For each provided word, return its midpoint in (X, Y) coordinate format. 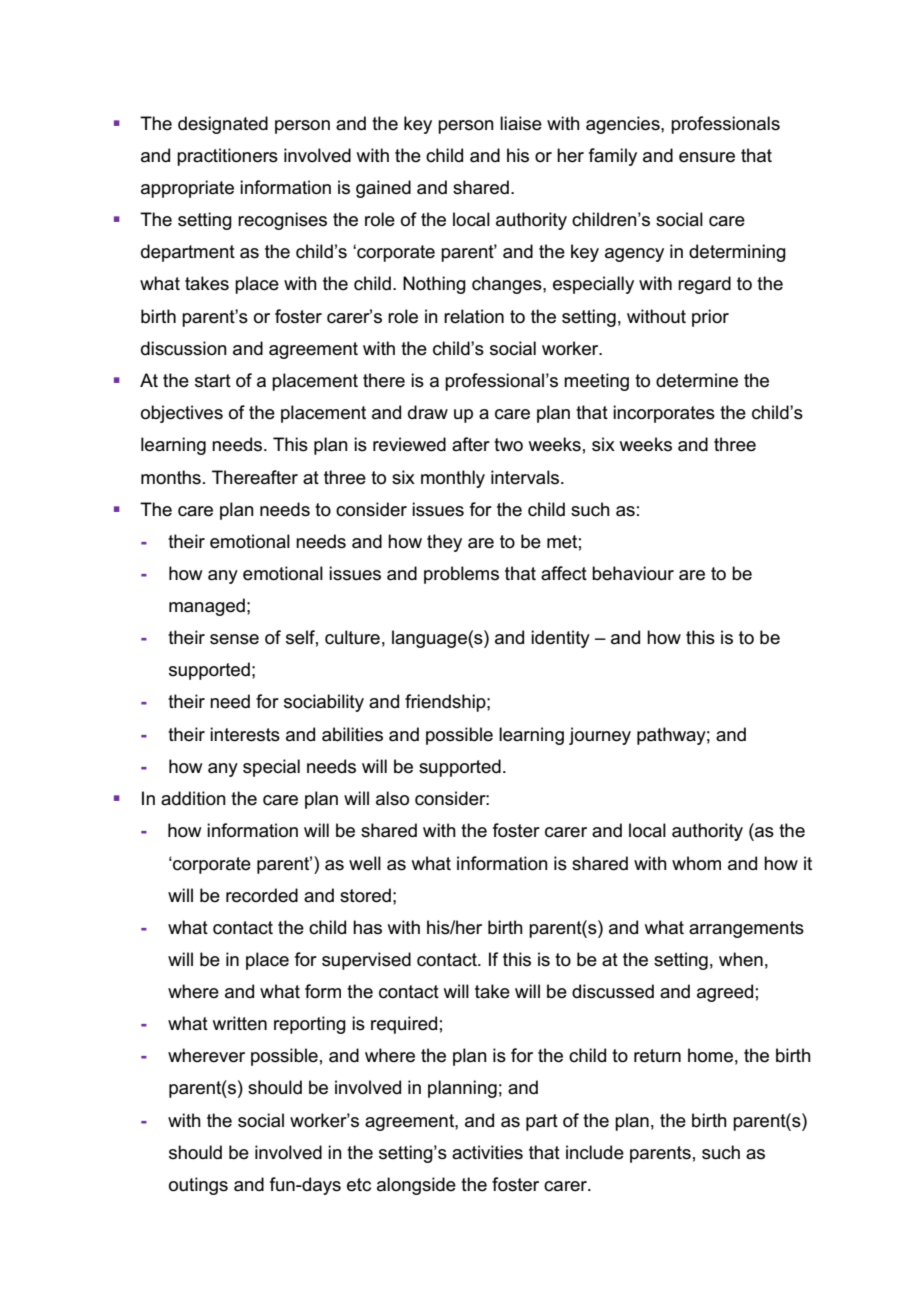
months (171, 477)
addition (193, 798)
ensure (707, 157)
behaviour (633, 573)
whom (696, 863)
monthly (453, 479)
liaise (521, 123)
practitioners (227, 157)
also (392, 798)
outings (198, 1186)
